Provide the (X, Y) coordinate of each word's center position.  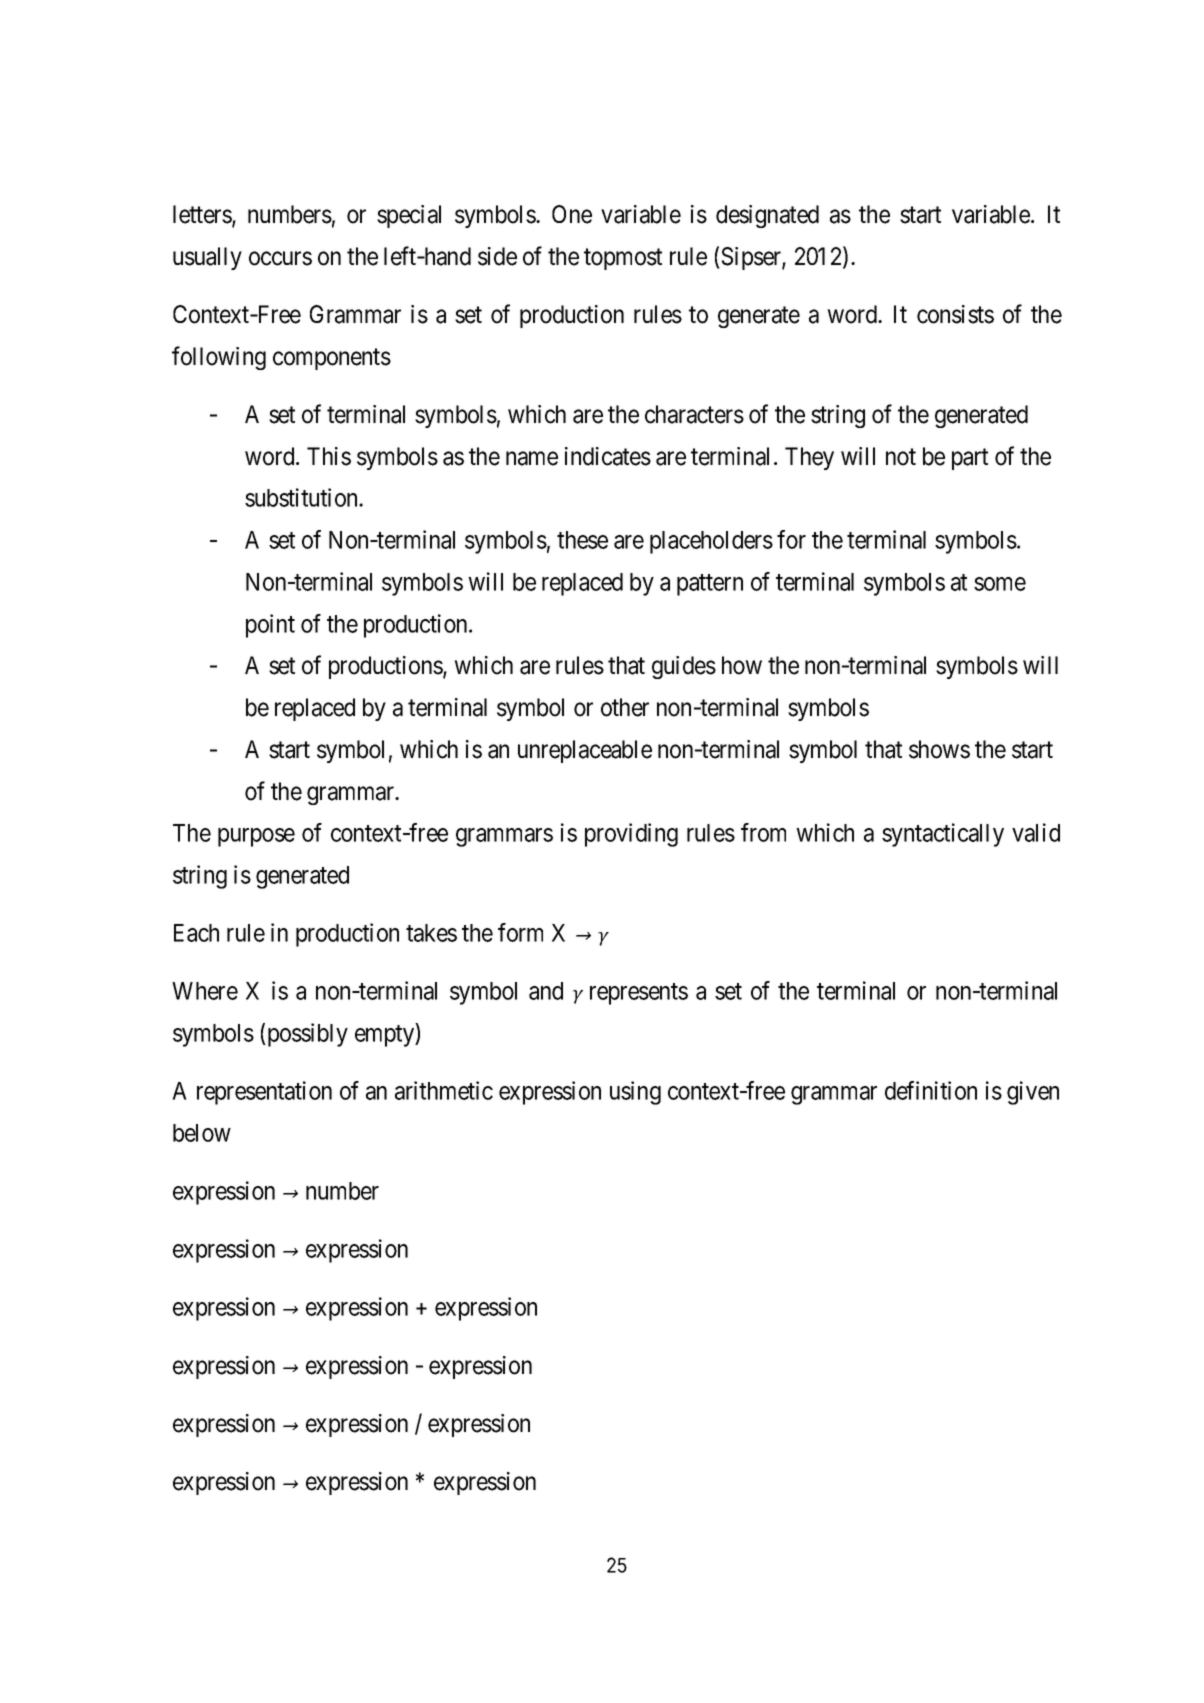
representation (264, 1093)
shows (939, 749)
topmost (623, 259)
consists (955, 314)
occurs (280, 259)
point (270, 626)
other (625, 707)
